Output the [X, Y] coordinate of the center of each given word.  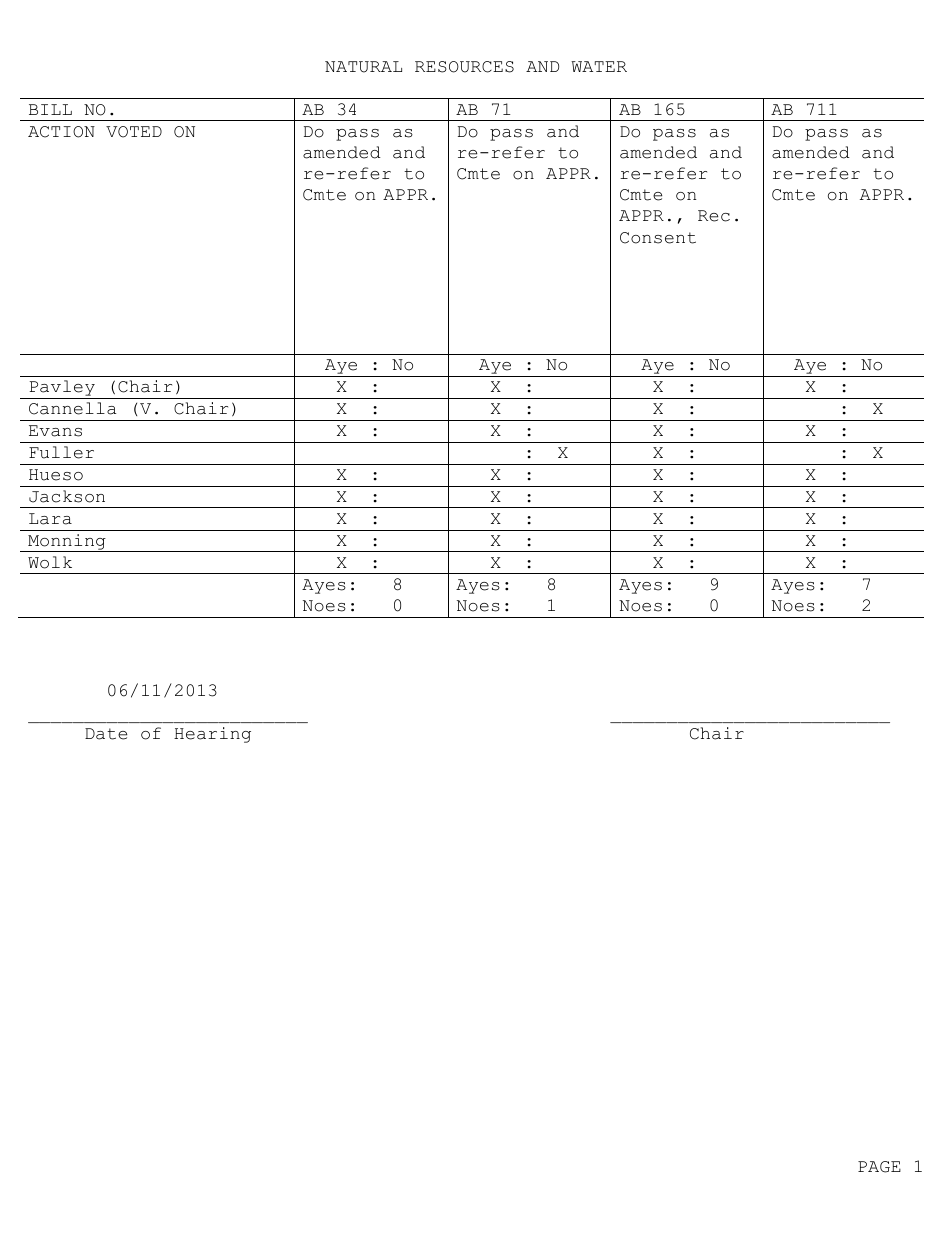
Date [106, 734]
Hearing [212, 735]
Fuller [61, 452]
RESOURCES [464, 67]
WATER [599, 66]
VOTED [134, 132]
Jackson [67, 496]
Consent [658, 238]
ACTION [61, 132]
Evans [55, 431]
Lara [50, 519]
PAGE [879, 1167]
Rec [714, 216]
